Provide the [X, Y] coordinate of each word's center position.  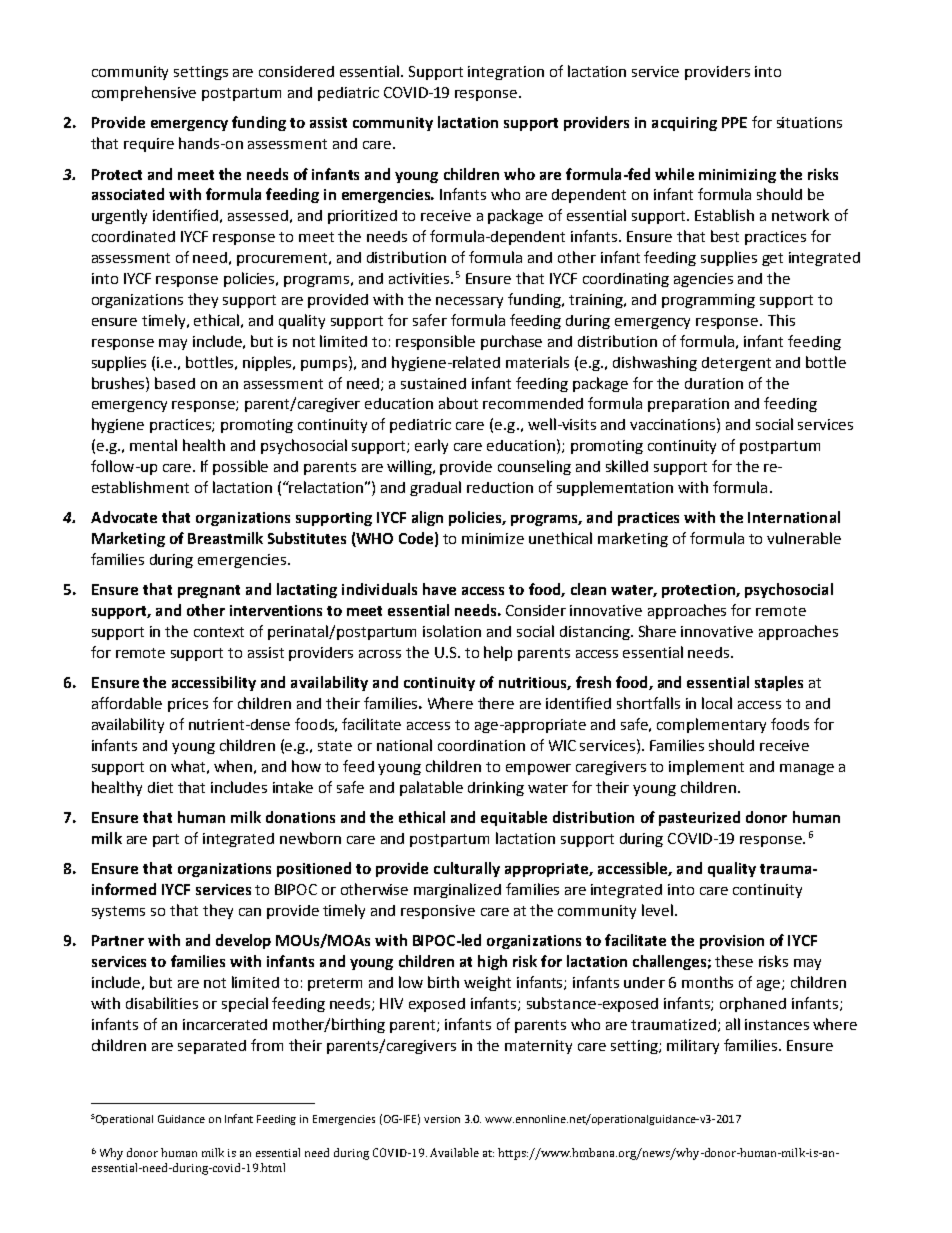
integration [506, 73]
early [431, 446]
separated [212, 1047]
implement [706, 767]
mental [153, 445]
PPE [734, 122]
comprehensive [144, 93]
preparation [688, 405]
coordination [481, 745]
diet [160, 787]
